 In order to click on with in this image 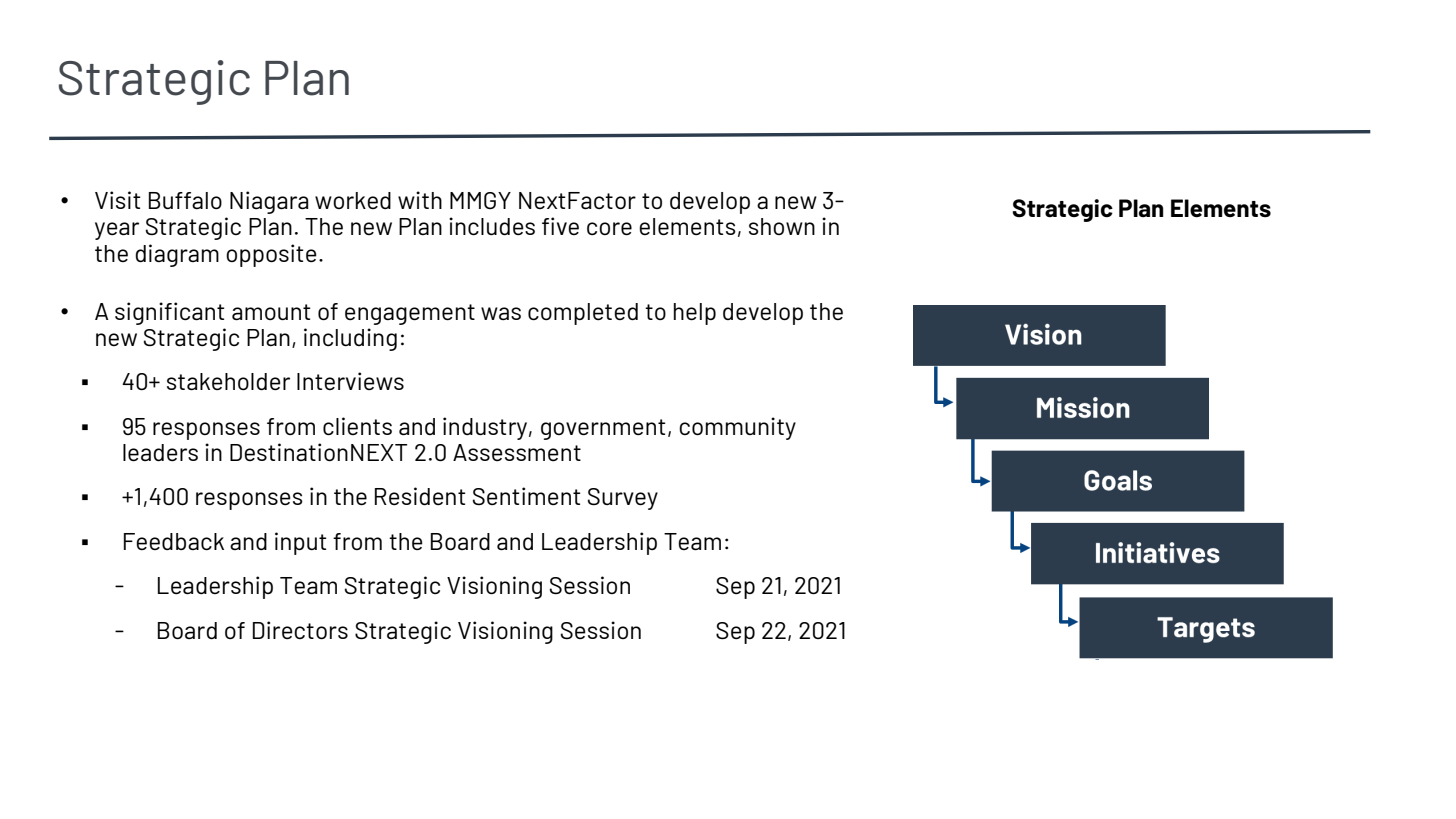, I will do `click(420, 200)`.
